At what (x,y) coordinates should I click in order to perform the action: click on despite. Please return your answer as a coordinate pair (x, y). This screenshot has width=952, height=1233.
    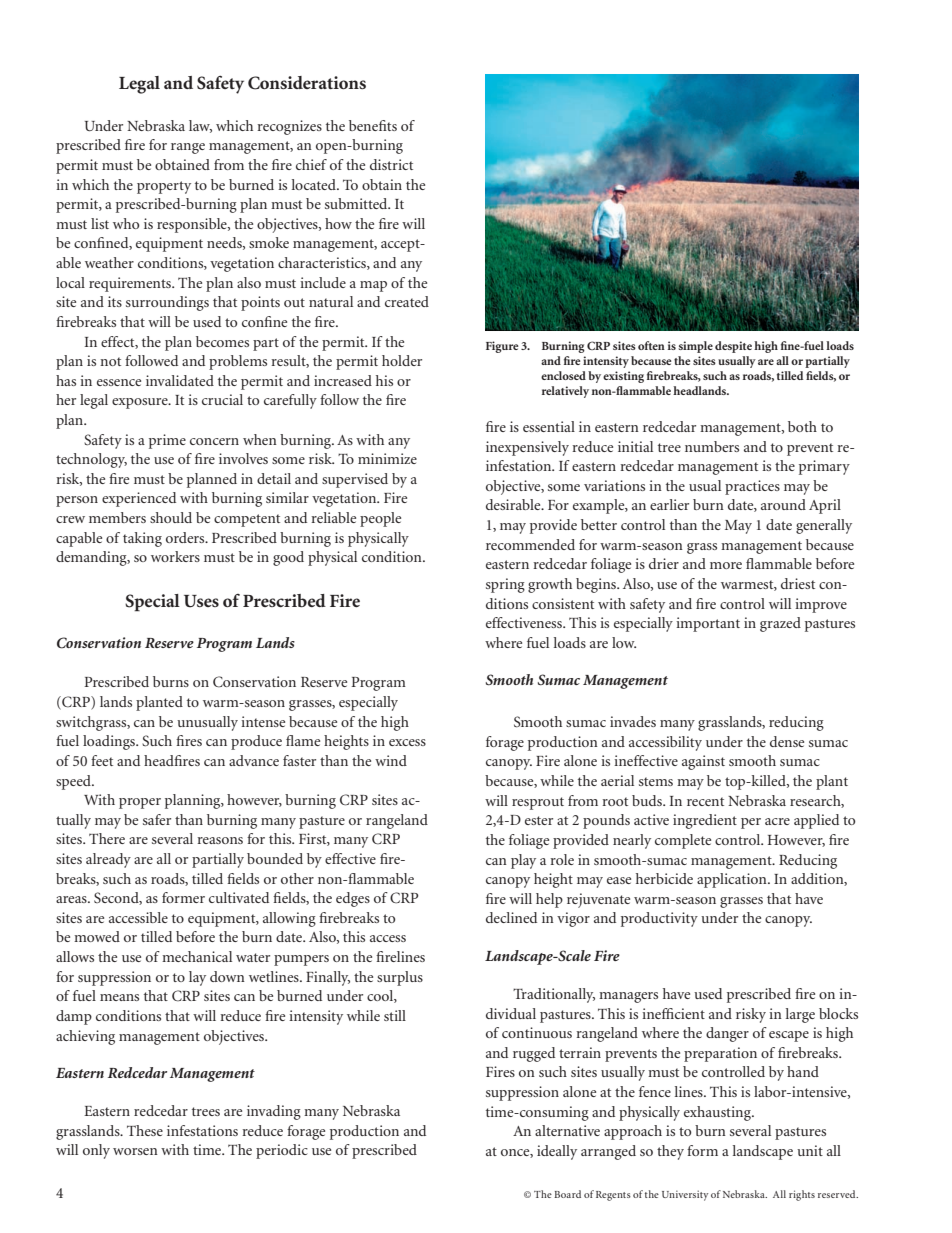
    Looking at the image, I should click on (733, 347).
